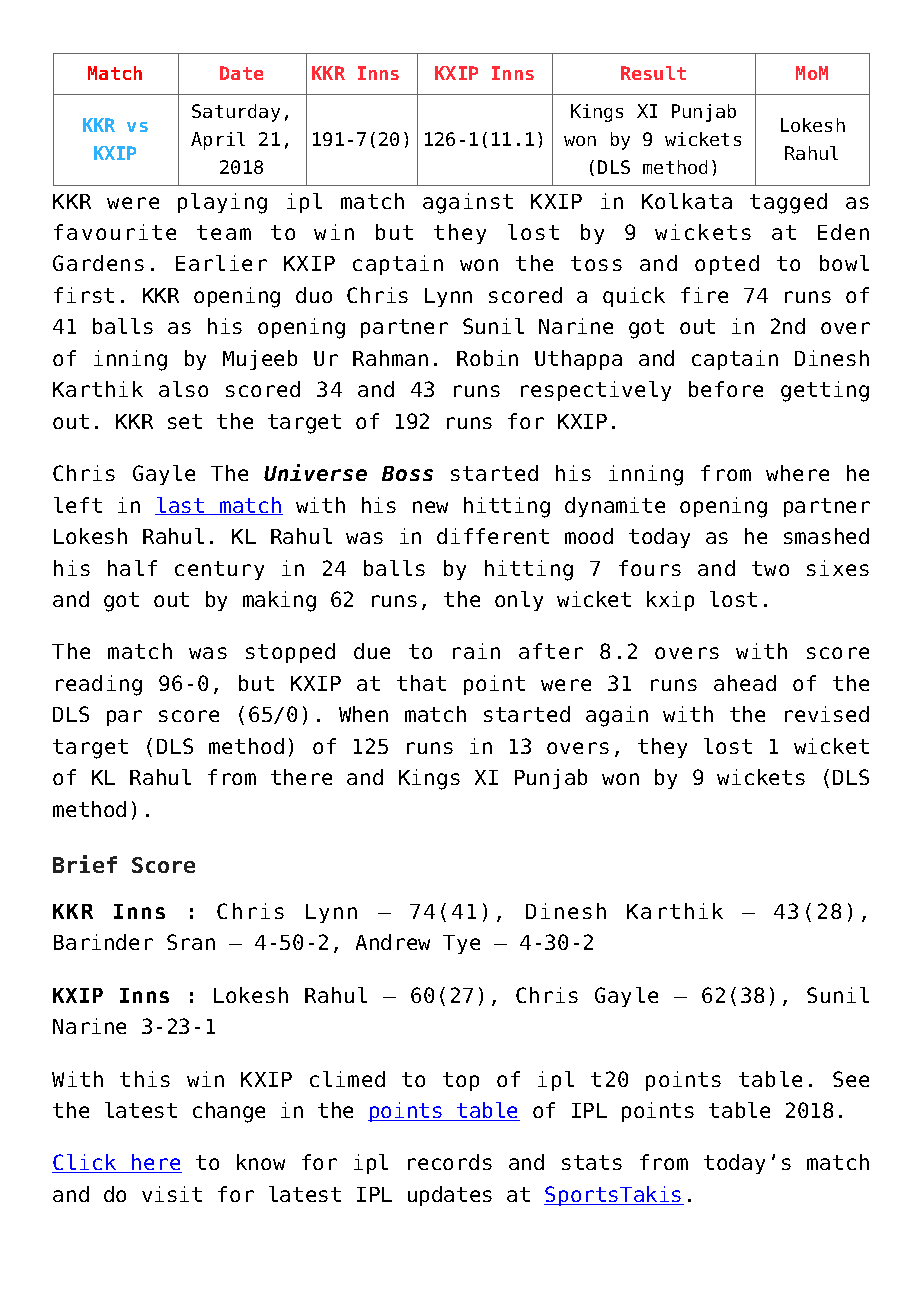  Describe the element at coordinates (653, 73) in the screenshot. I see `Result` at that location.
